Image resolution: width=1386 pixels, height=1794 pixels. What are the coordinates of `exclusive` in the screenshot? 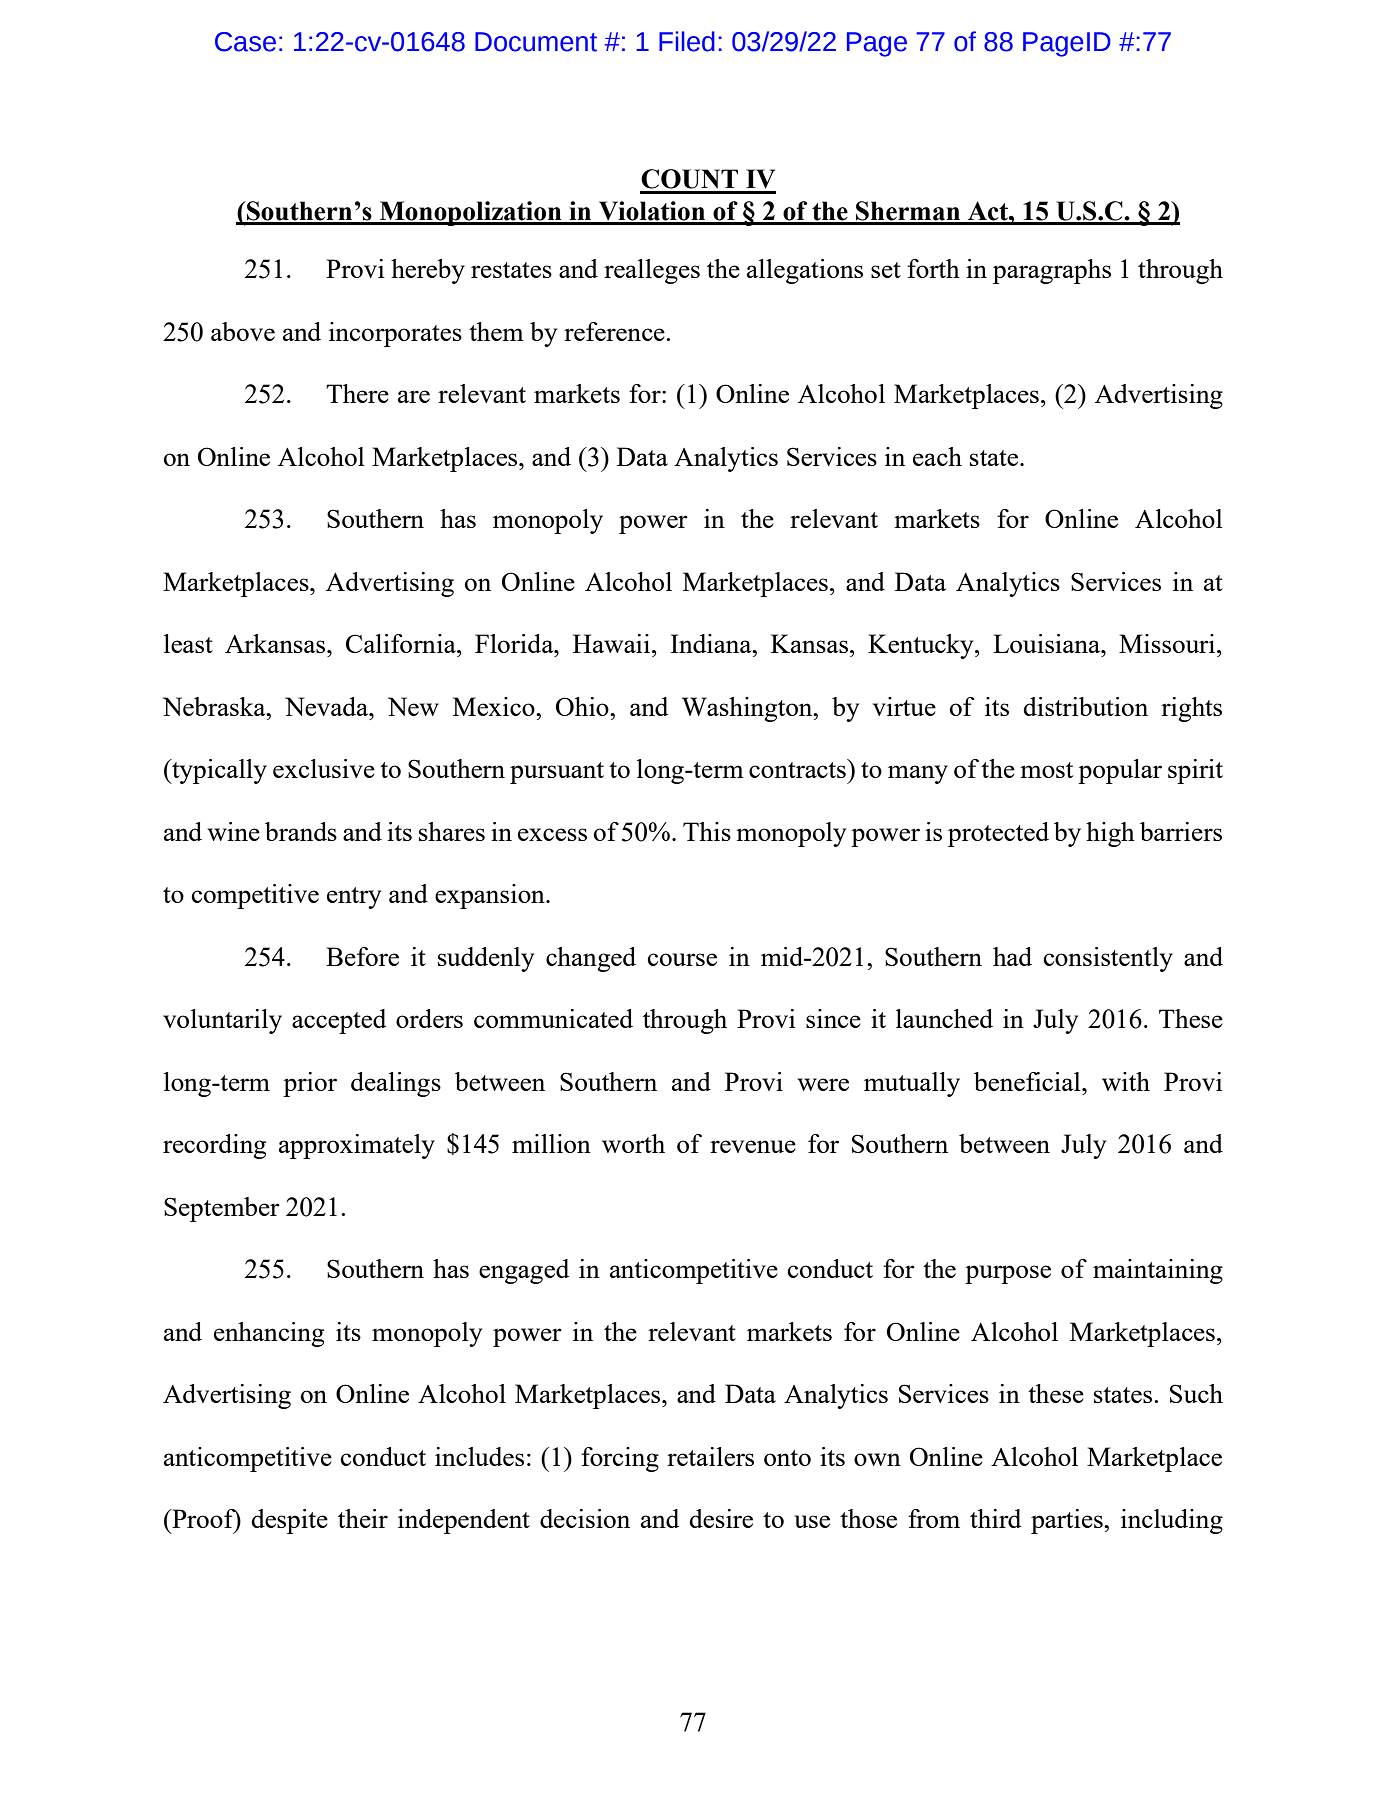 It's located at (324, 768).
